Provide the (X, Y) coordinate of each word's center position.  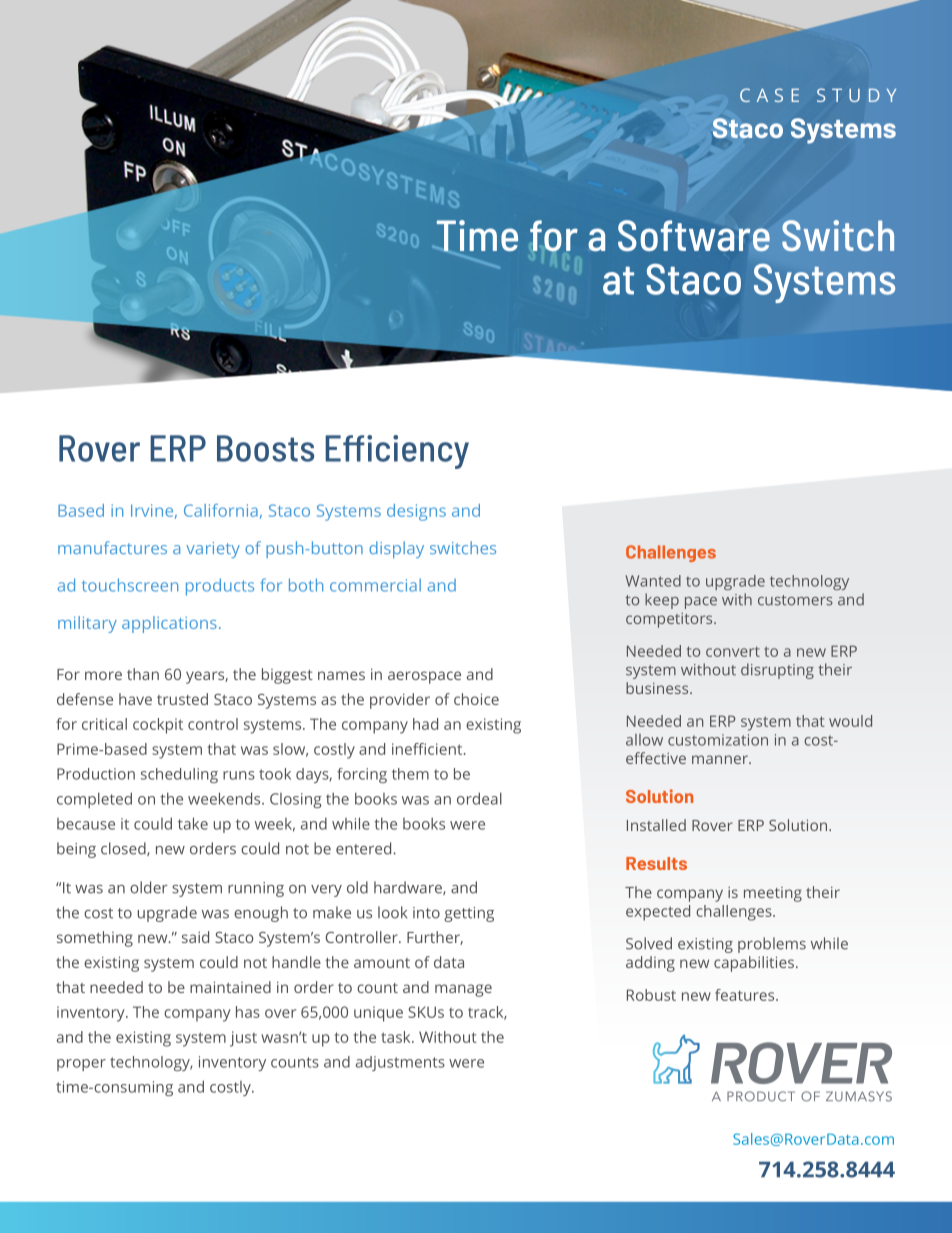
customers (795, 600)
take (193, 823)
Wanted (653, 581)
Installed (656, 825)
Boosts (265, 448)
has (248, 1012)
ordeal (479, 798)
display (396, 549)
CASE (769, 95)
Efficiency (397, 452)
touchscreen (130, 585)
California (221, 510)
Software (694, 236)
